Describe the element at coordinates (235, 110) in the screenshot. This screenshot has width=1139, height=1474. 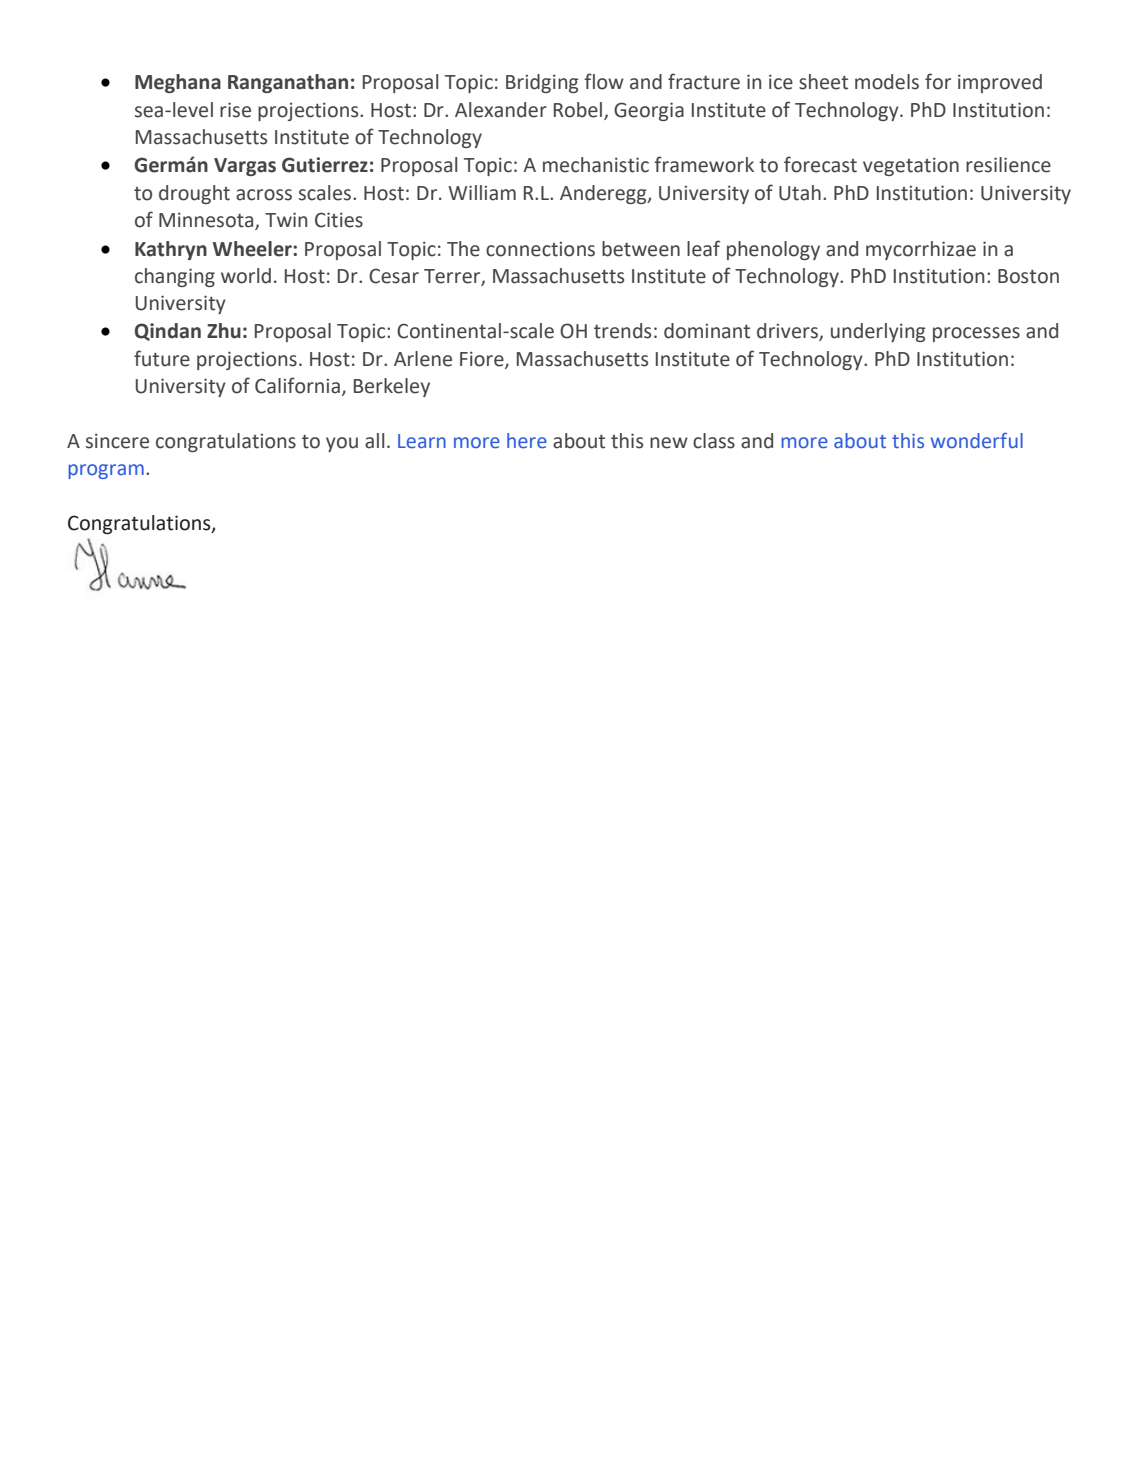
I see `rise` at that location.
